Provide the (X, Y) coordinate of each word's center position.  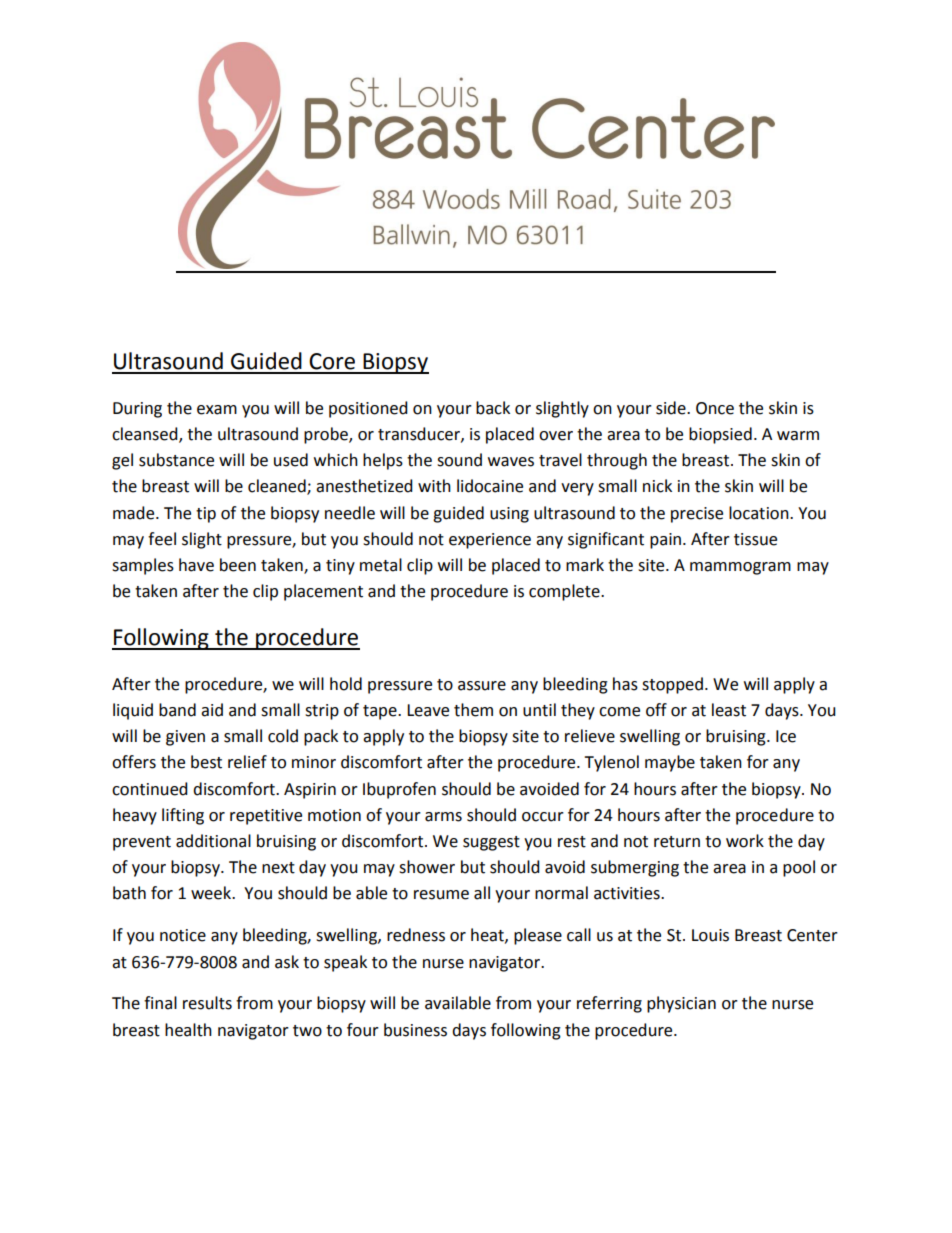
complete (565, 592)
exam (217, 410)
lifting (183, 816)
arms (443, 817)
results (207, 1003)
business (415, 1030)
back (493, 408)
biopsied (720, 435)
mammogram (740, 568)
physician (681, 1004)
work (745, 841)
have (196, 565)
